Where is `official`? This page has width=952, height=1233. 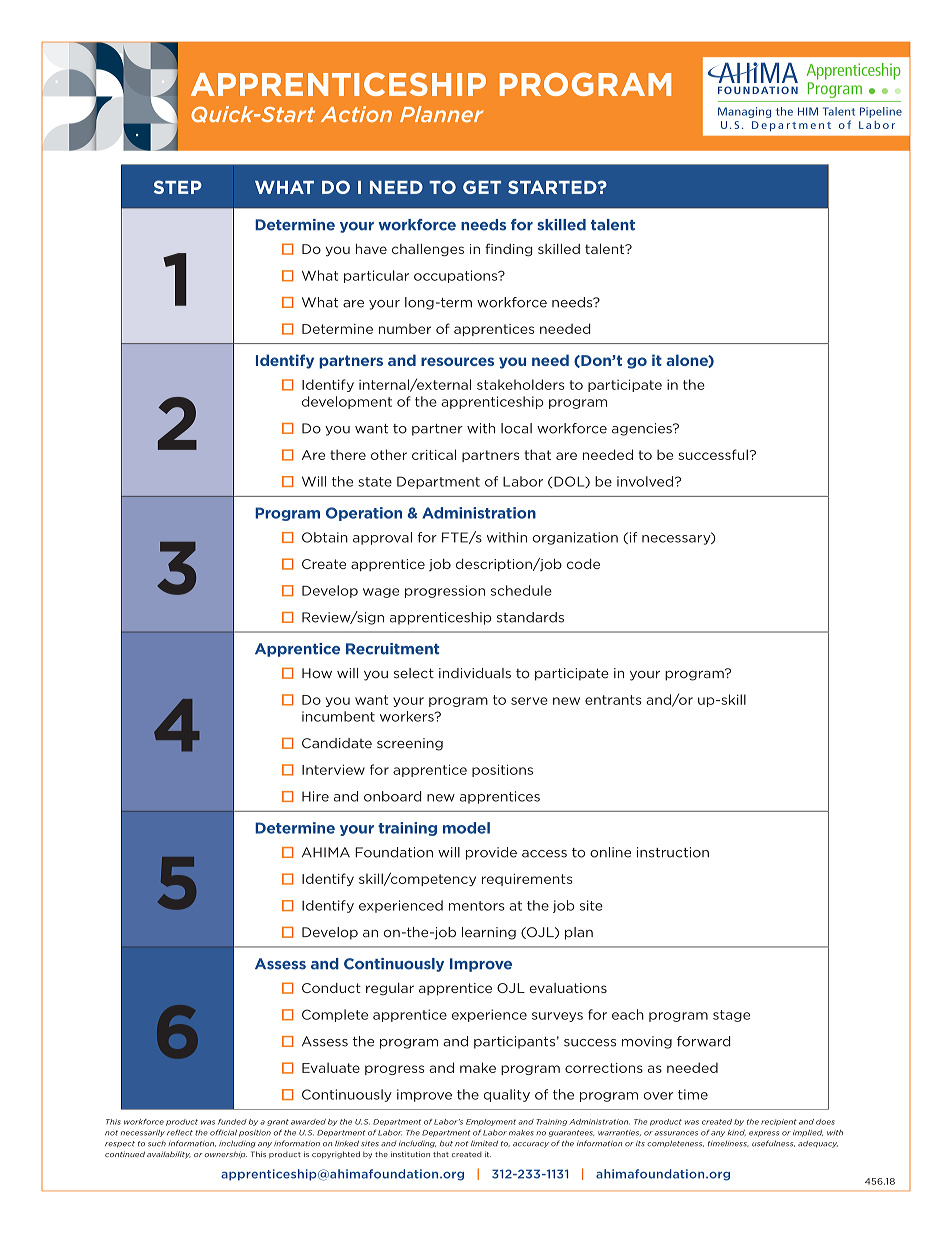 official is located at coordinates (223, 1132).
